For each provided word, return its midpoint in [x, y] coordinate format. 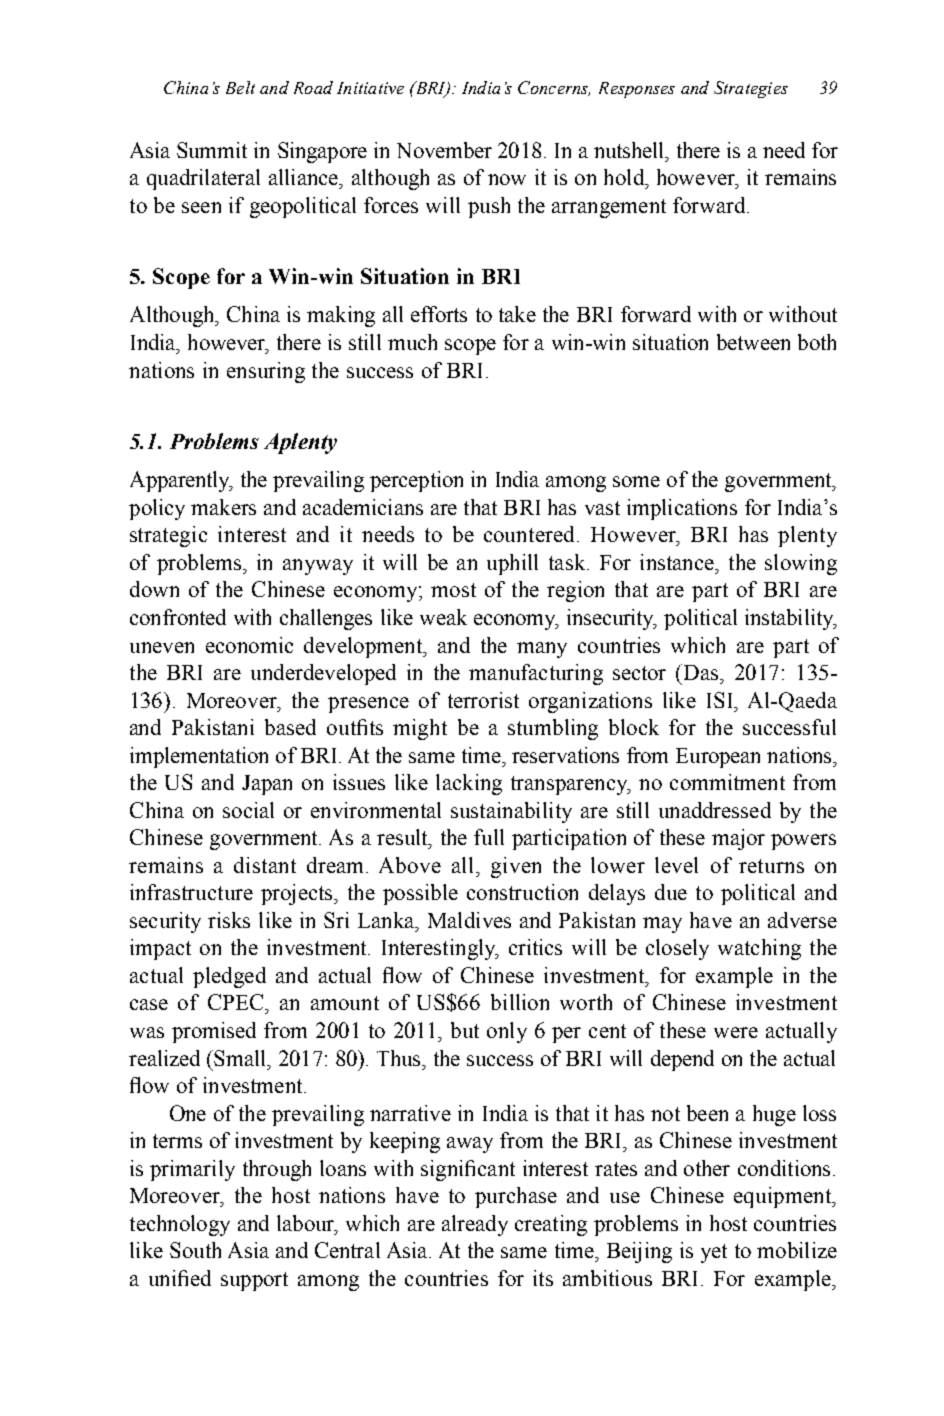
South [195, 1250]
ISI [721, 700]
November [444, 150]
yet [714, 1253]
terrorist [483, 700]
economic [249, 645]
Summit [212, 150]
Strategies [751, 89]
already [475, 1225]
